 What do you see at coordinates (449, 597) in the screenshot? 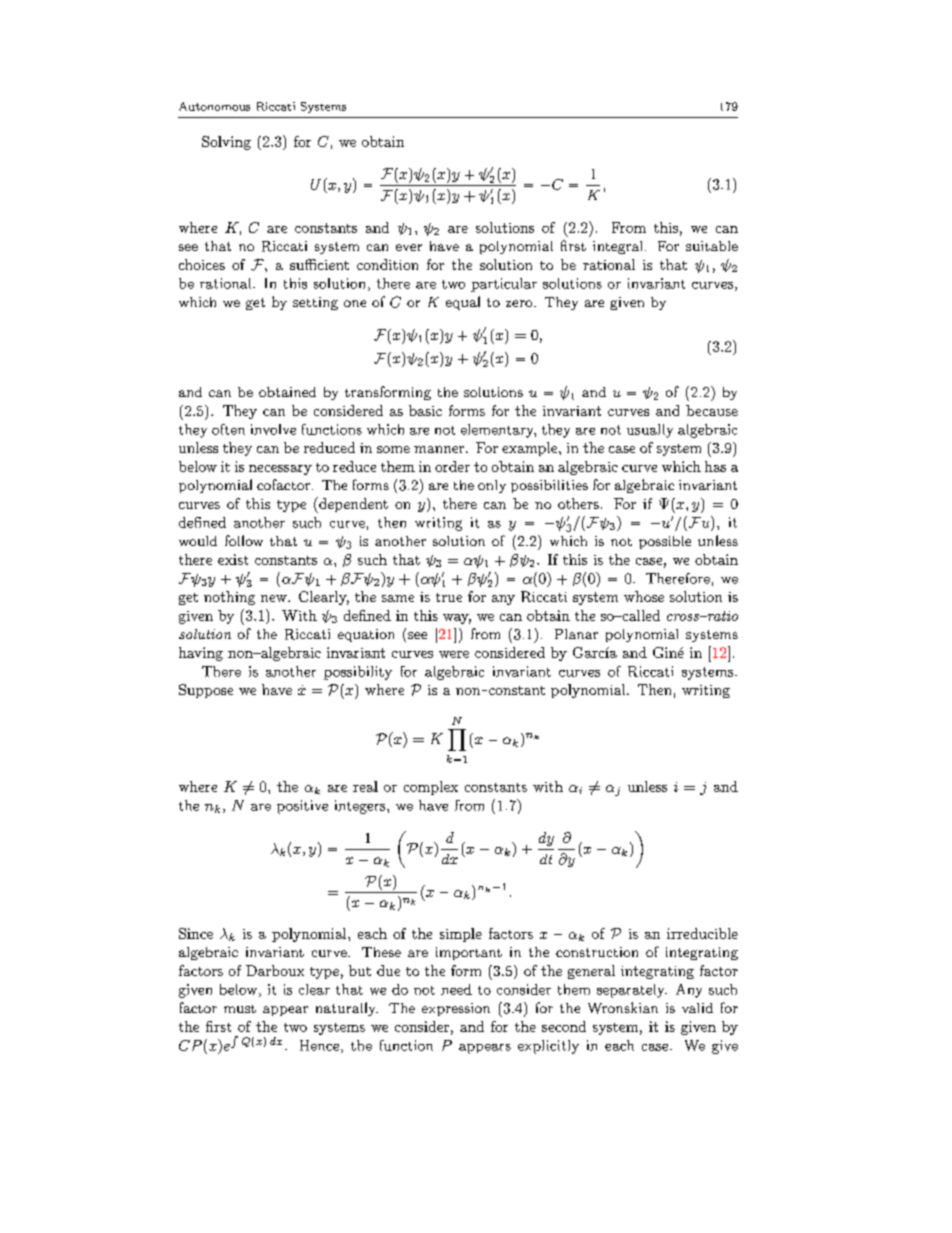
I see `true` at bounding box center [449, 597].
